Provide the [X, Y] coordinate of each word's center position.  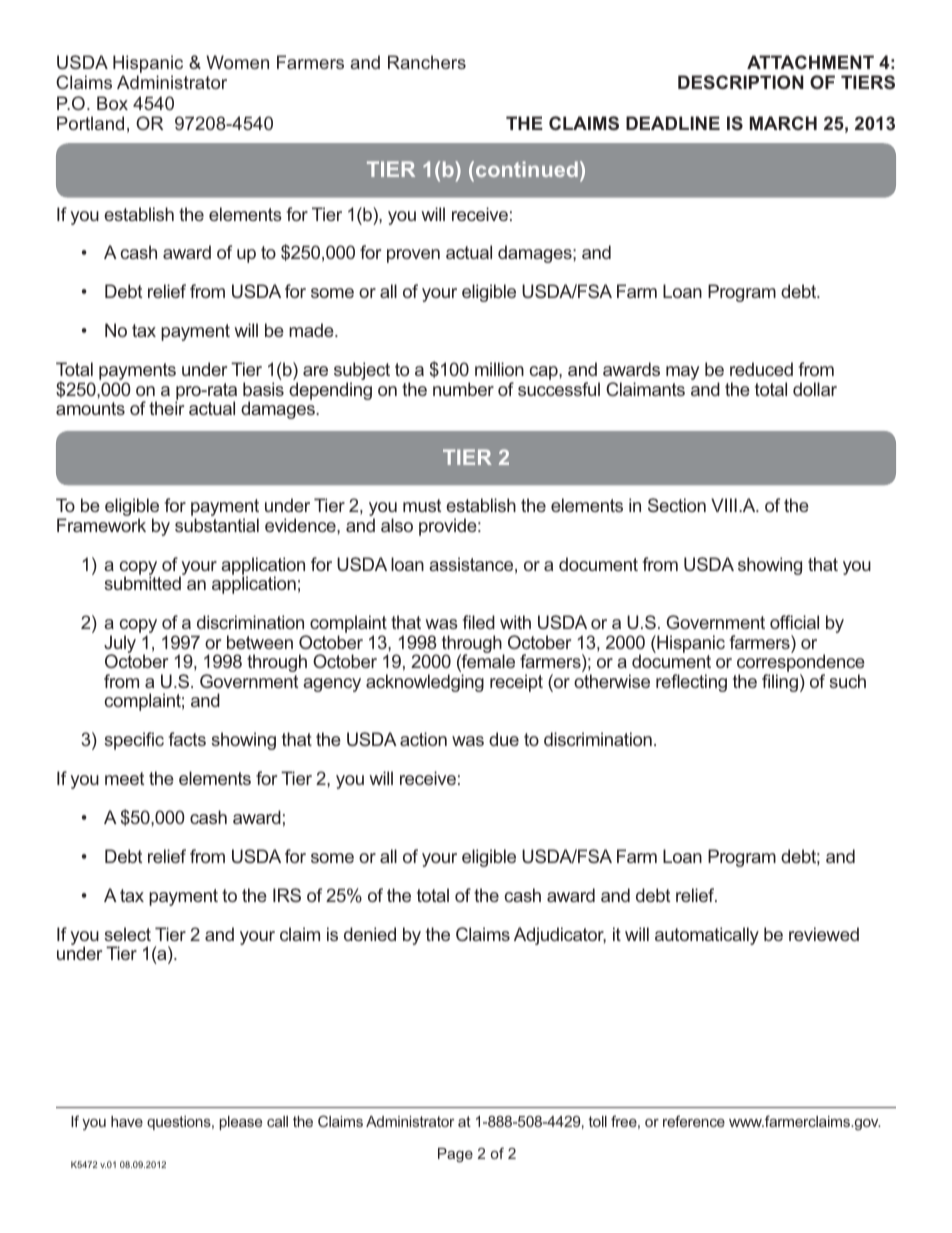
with [515, 622]
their [166, 408]
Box [112, 103]
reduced [761, 369]
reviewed [824, 934]
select [127, 934]
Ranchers [427, 62]
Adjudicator [560, 936]
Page [455, 1155]
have [127, 1121]
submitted [142, 583]
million [499, 369]
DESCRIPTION [741, 82]
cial [806, 622]
